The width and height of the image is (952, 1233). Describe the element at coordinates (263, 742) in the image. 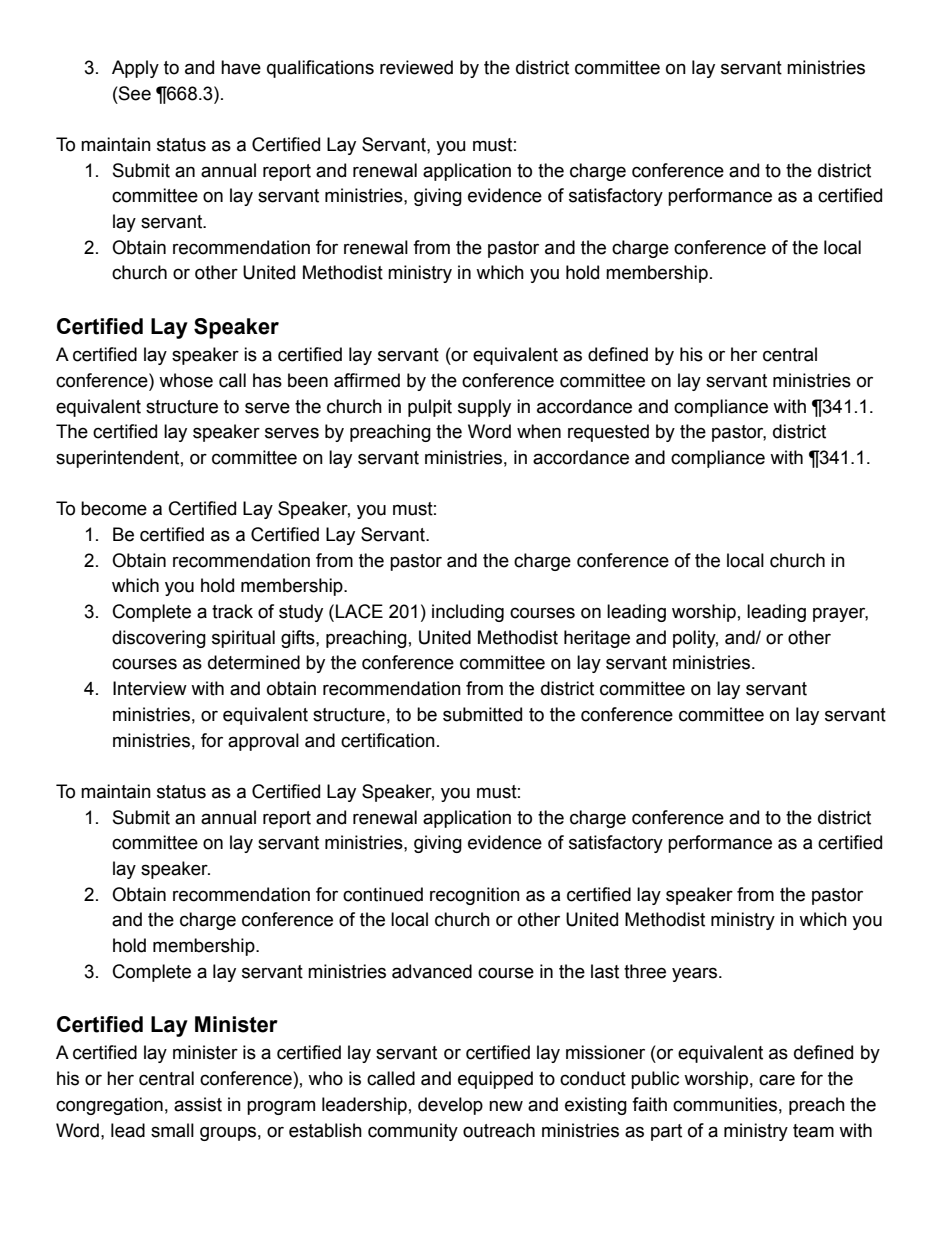

I see `approval` at that location.
